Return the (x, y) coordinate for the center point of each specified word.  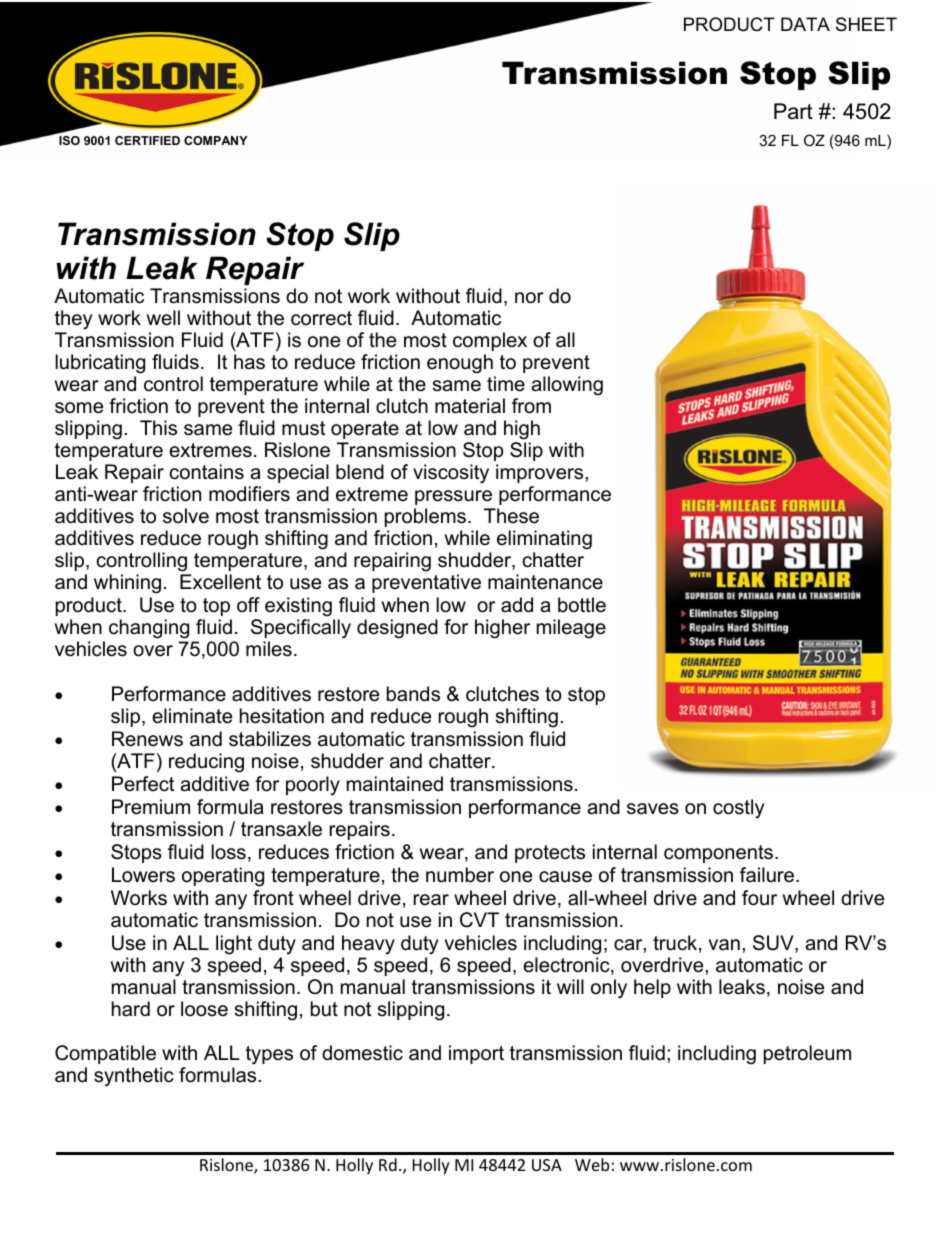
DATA (805, 24)
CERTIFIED (147, 140)
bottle (582, 605)
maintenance (545, 582)
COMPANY (216, 140)
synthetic (134, 1077)
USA (547, 1165)
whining (127, 584)
